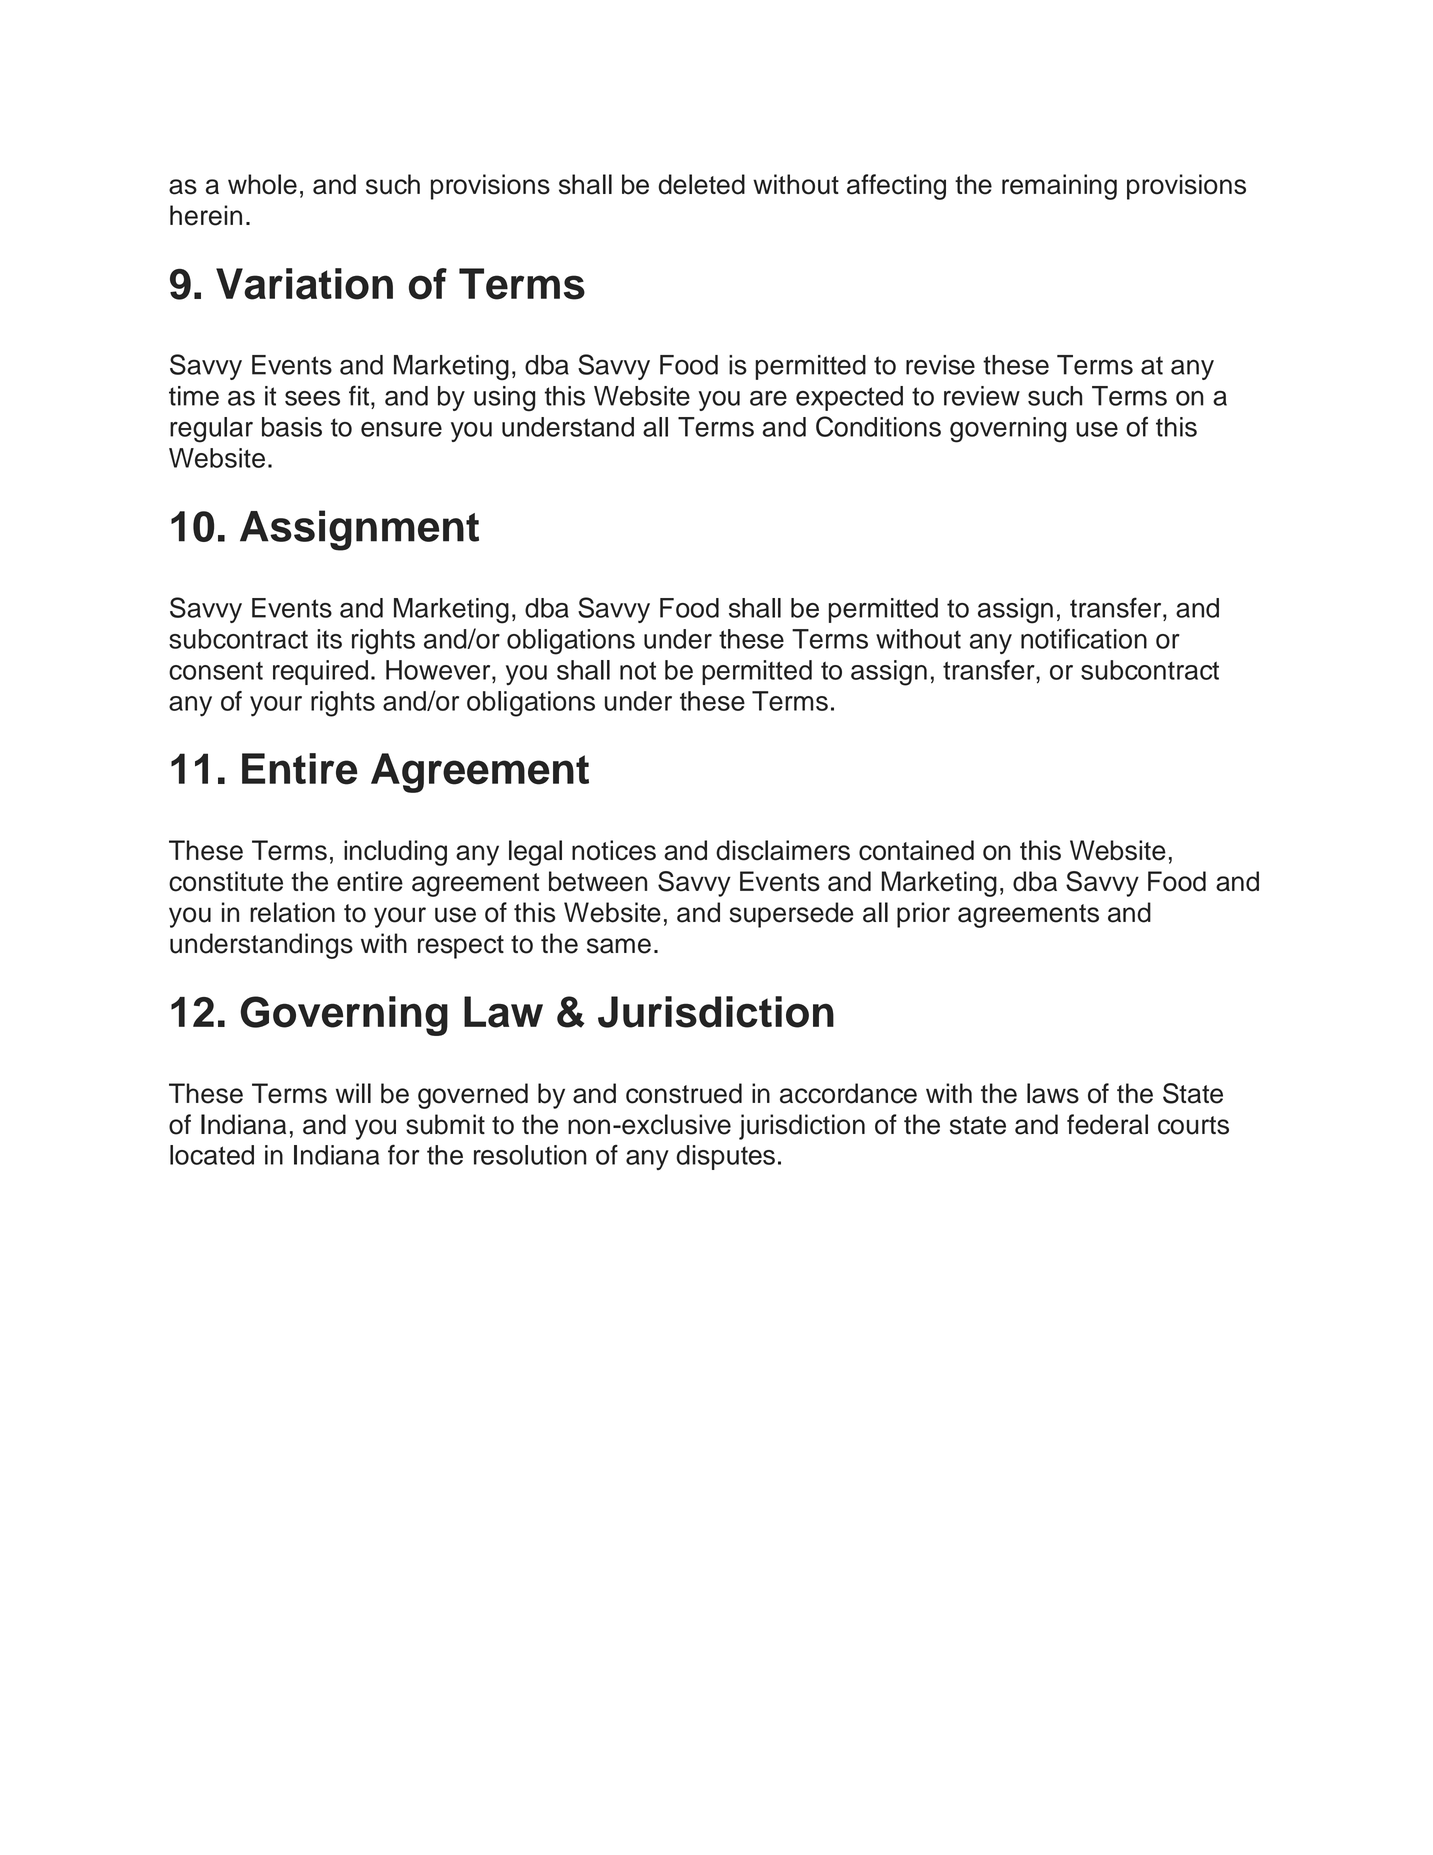 The height and width of the screenshot is (1855, 1433). Describe the element at coordinates (395, 853) in the screenshot. I see `including` at that location.
